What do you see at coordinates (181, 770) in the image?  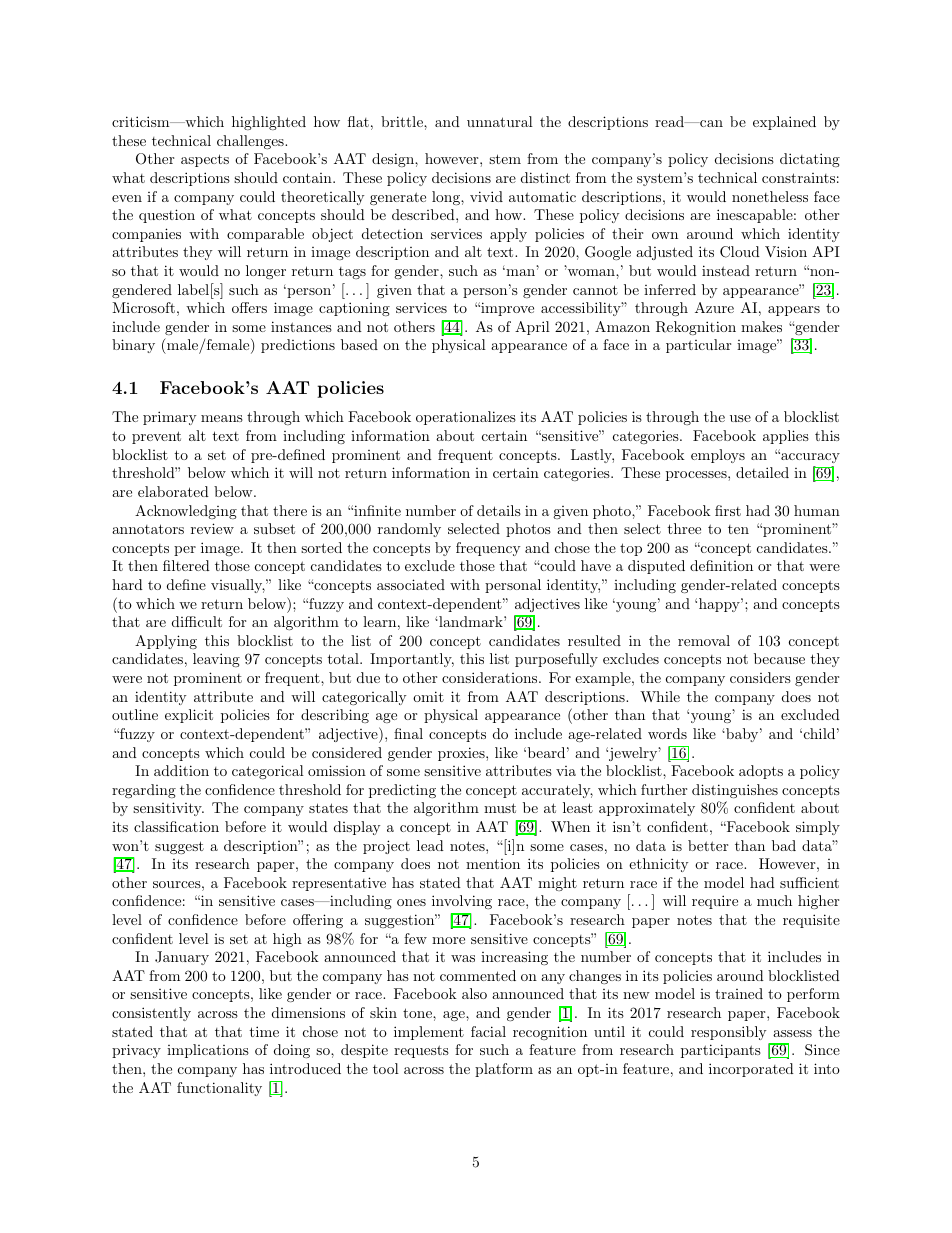 I see `addition` at bounding box center [181, 770].
